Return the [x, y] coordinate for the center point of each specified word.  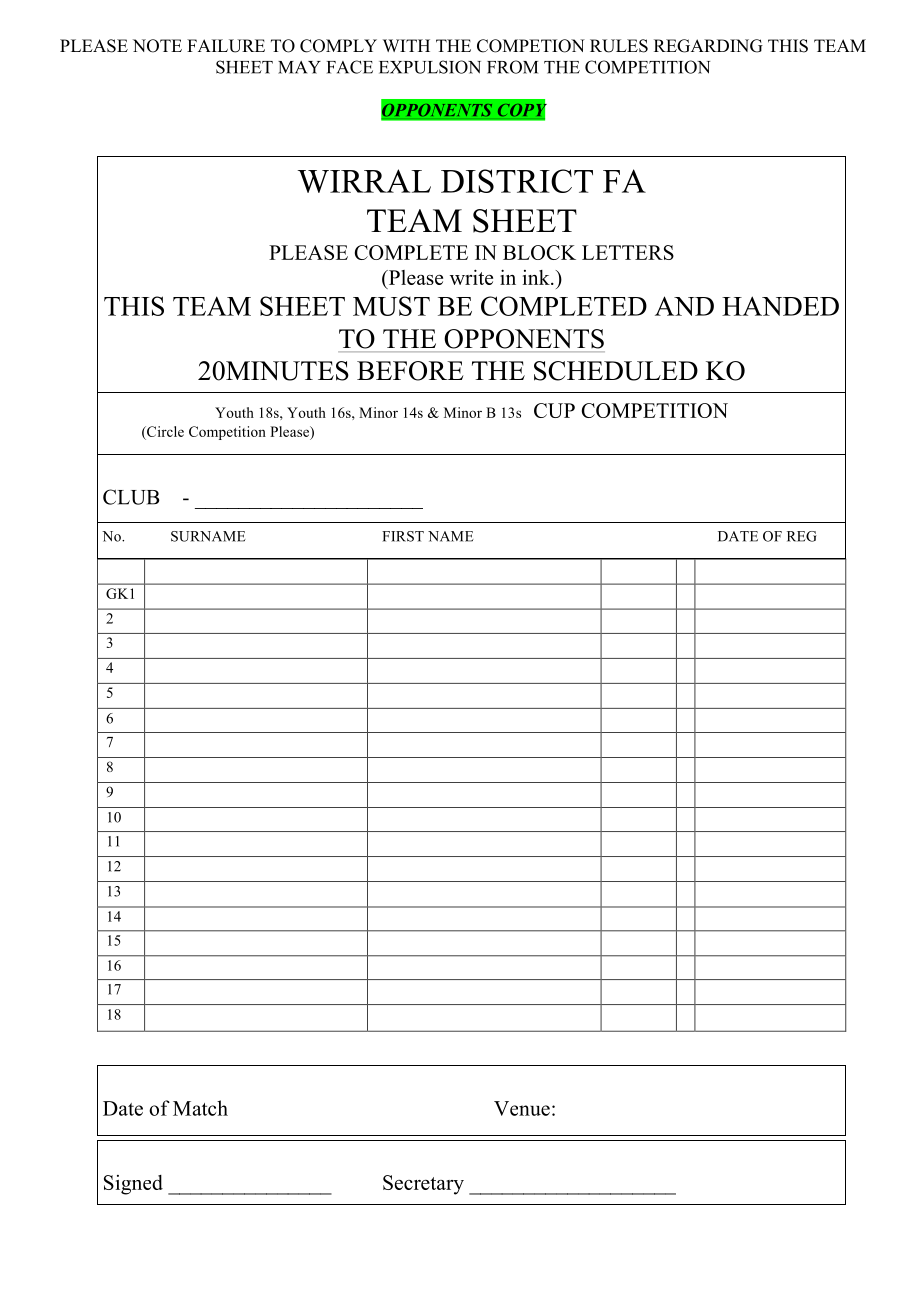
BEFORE [410, 371]
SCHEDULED [616, 371]
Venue [522, 1108]
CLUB [131, 497]
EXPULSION [430, 67]
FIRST [403, 536]
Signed [133, 1185]
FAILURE [226, 46]
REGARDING [708, 46]
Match [200, 1108]
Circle [164, 431]
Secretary [423, 1185]
